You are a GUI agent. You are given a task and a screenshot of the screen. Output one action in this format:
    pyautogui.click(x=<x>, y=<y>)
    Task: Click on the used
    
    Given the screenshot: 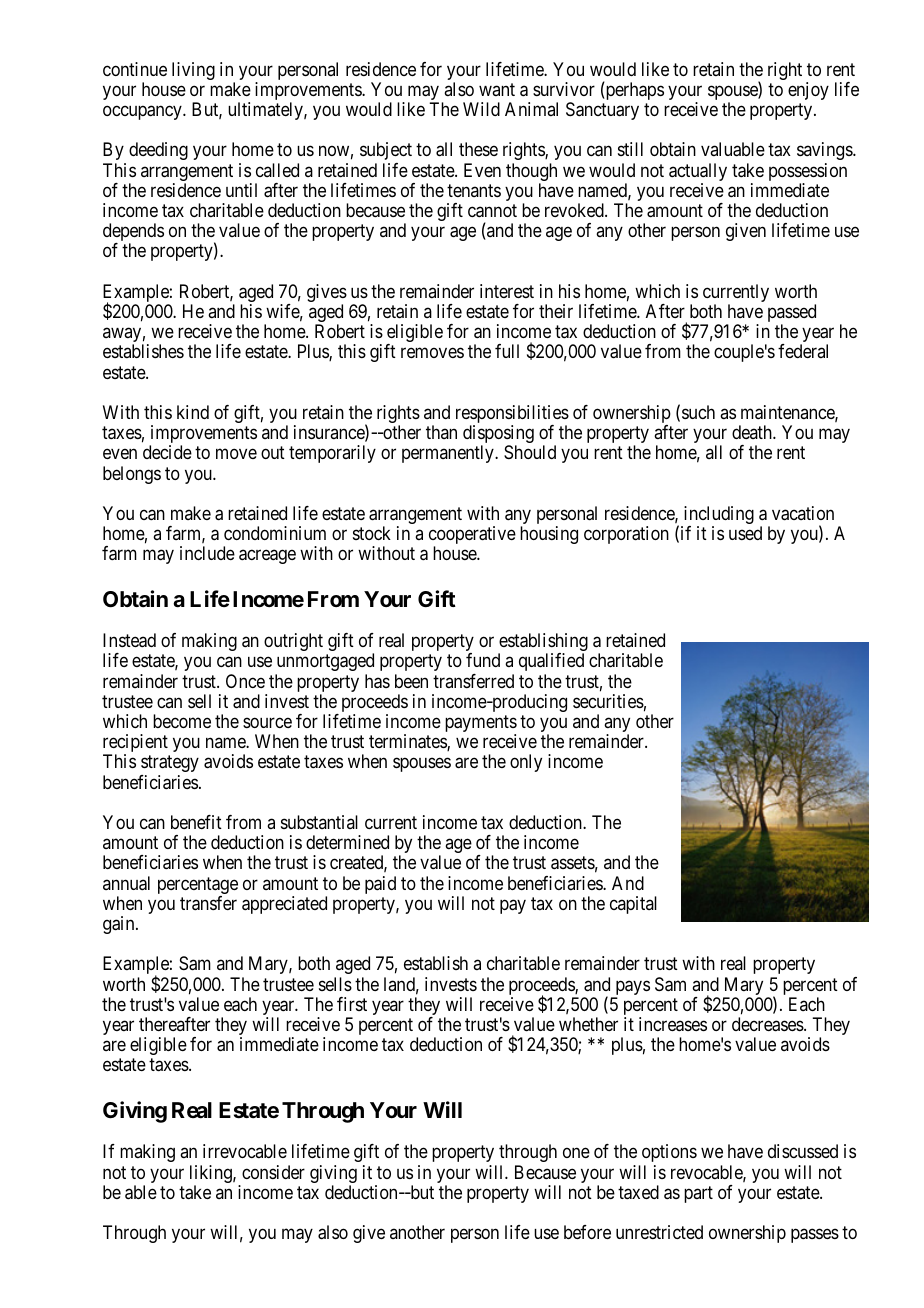 What is the action you would take?
    pyautogui.click(x=745, y=533)
